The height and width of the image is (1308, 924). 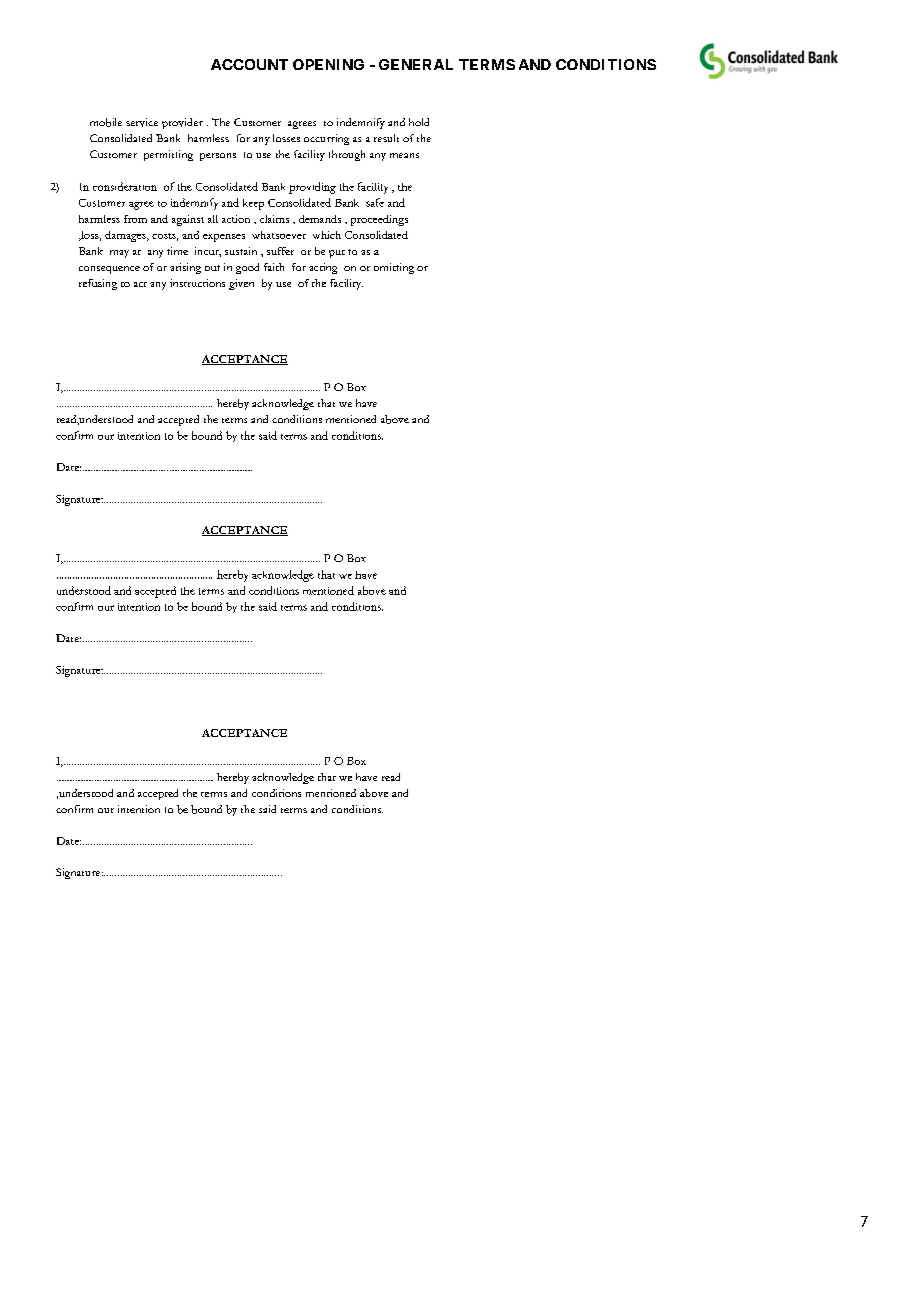 I want to click on from, so click(x=135, y=219).
